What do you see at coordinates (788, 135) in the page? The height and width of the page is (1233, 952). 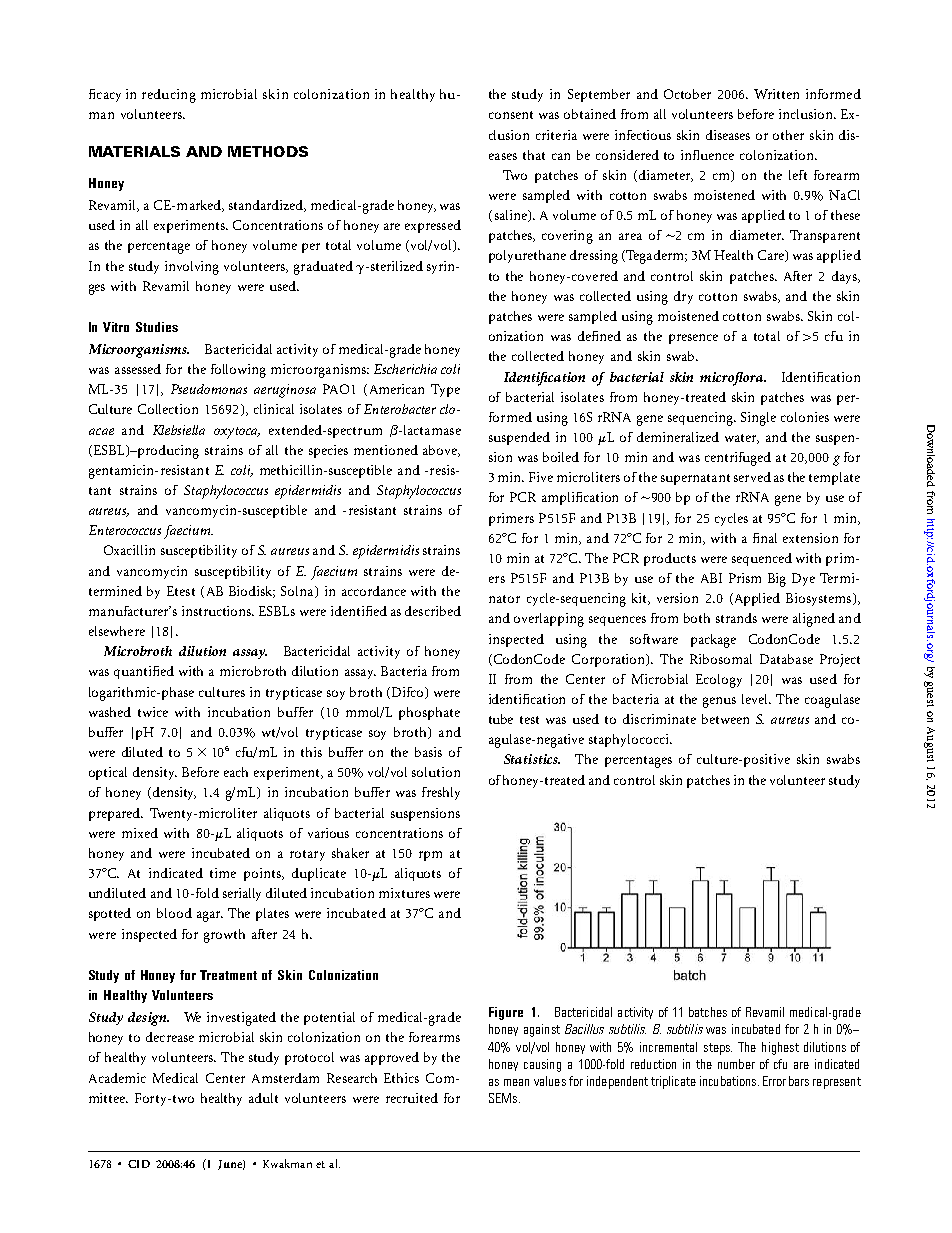 I see `other` at bounding box center [788, 135].
